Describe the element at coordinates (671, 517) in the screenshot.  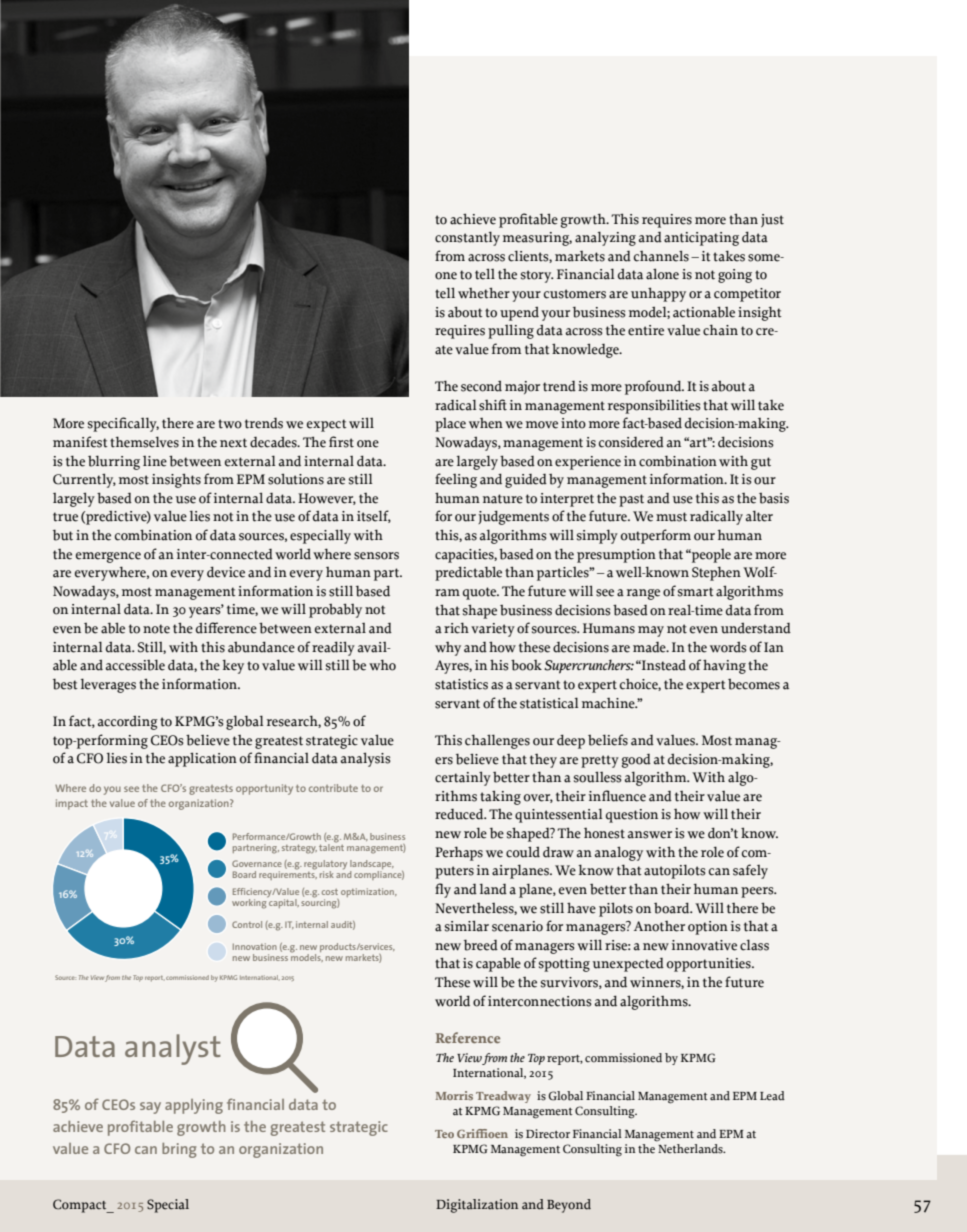
I see `must` at that location.
